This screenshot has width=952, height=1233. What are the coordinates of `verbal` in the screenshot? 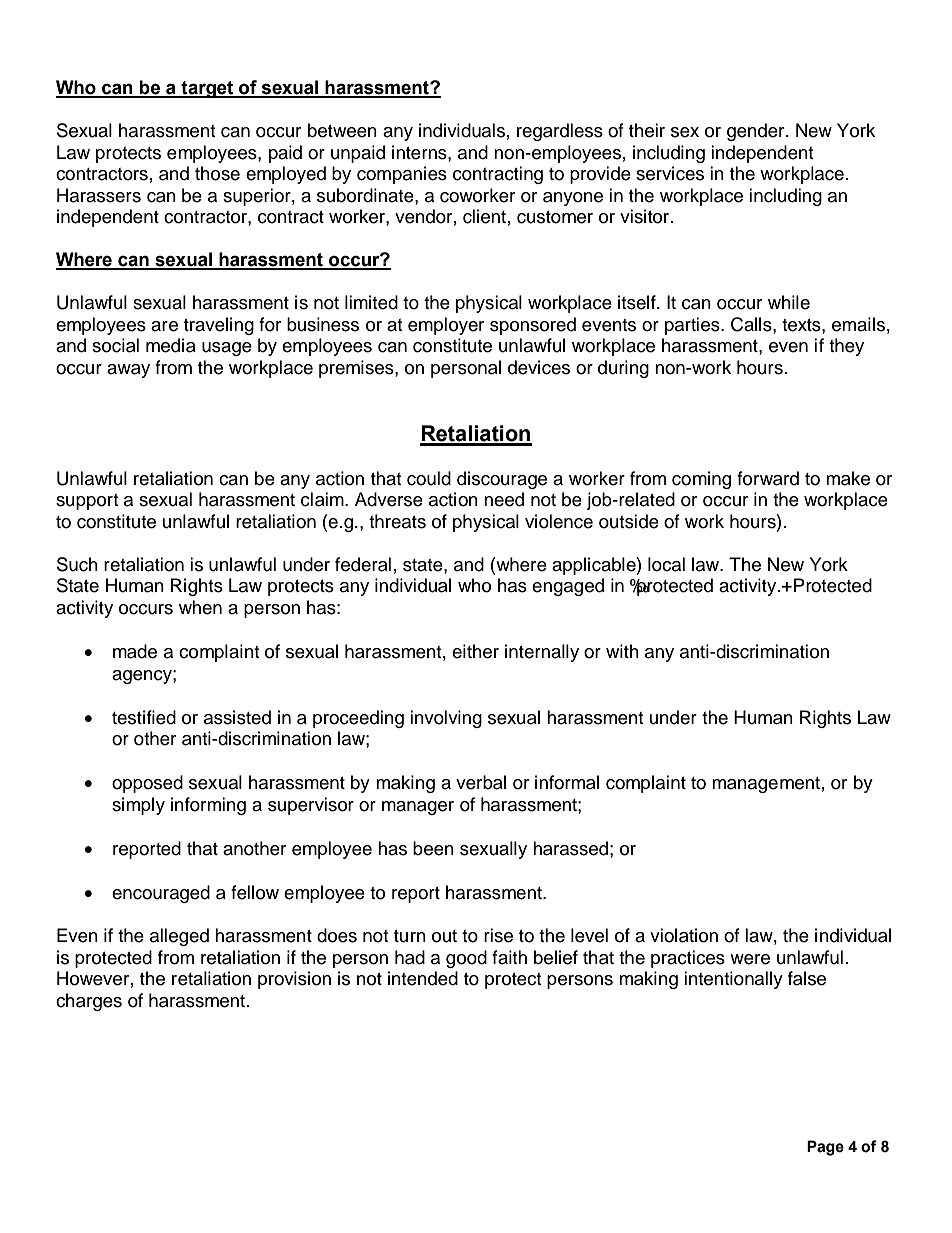 It's located at (481, 782).
